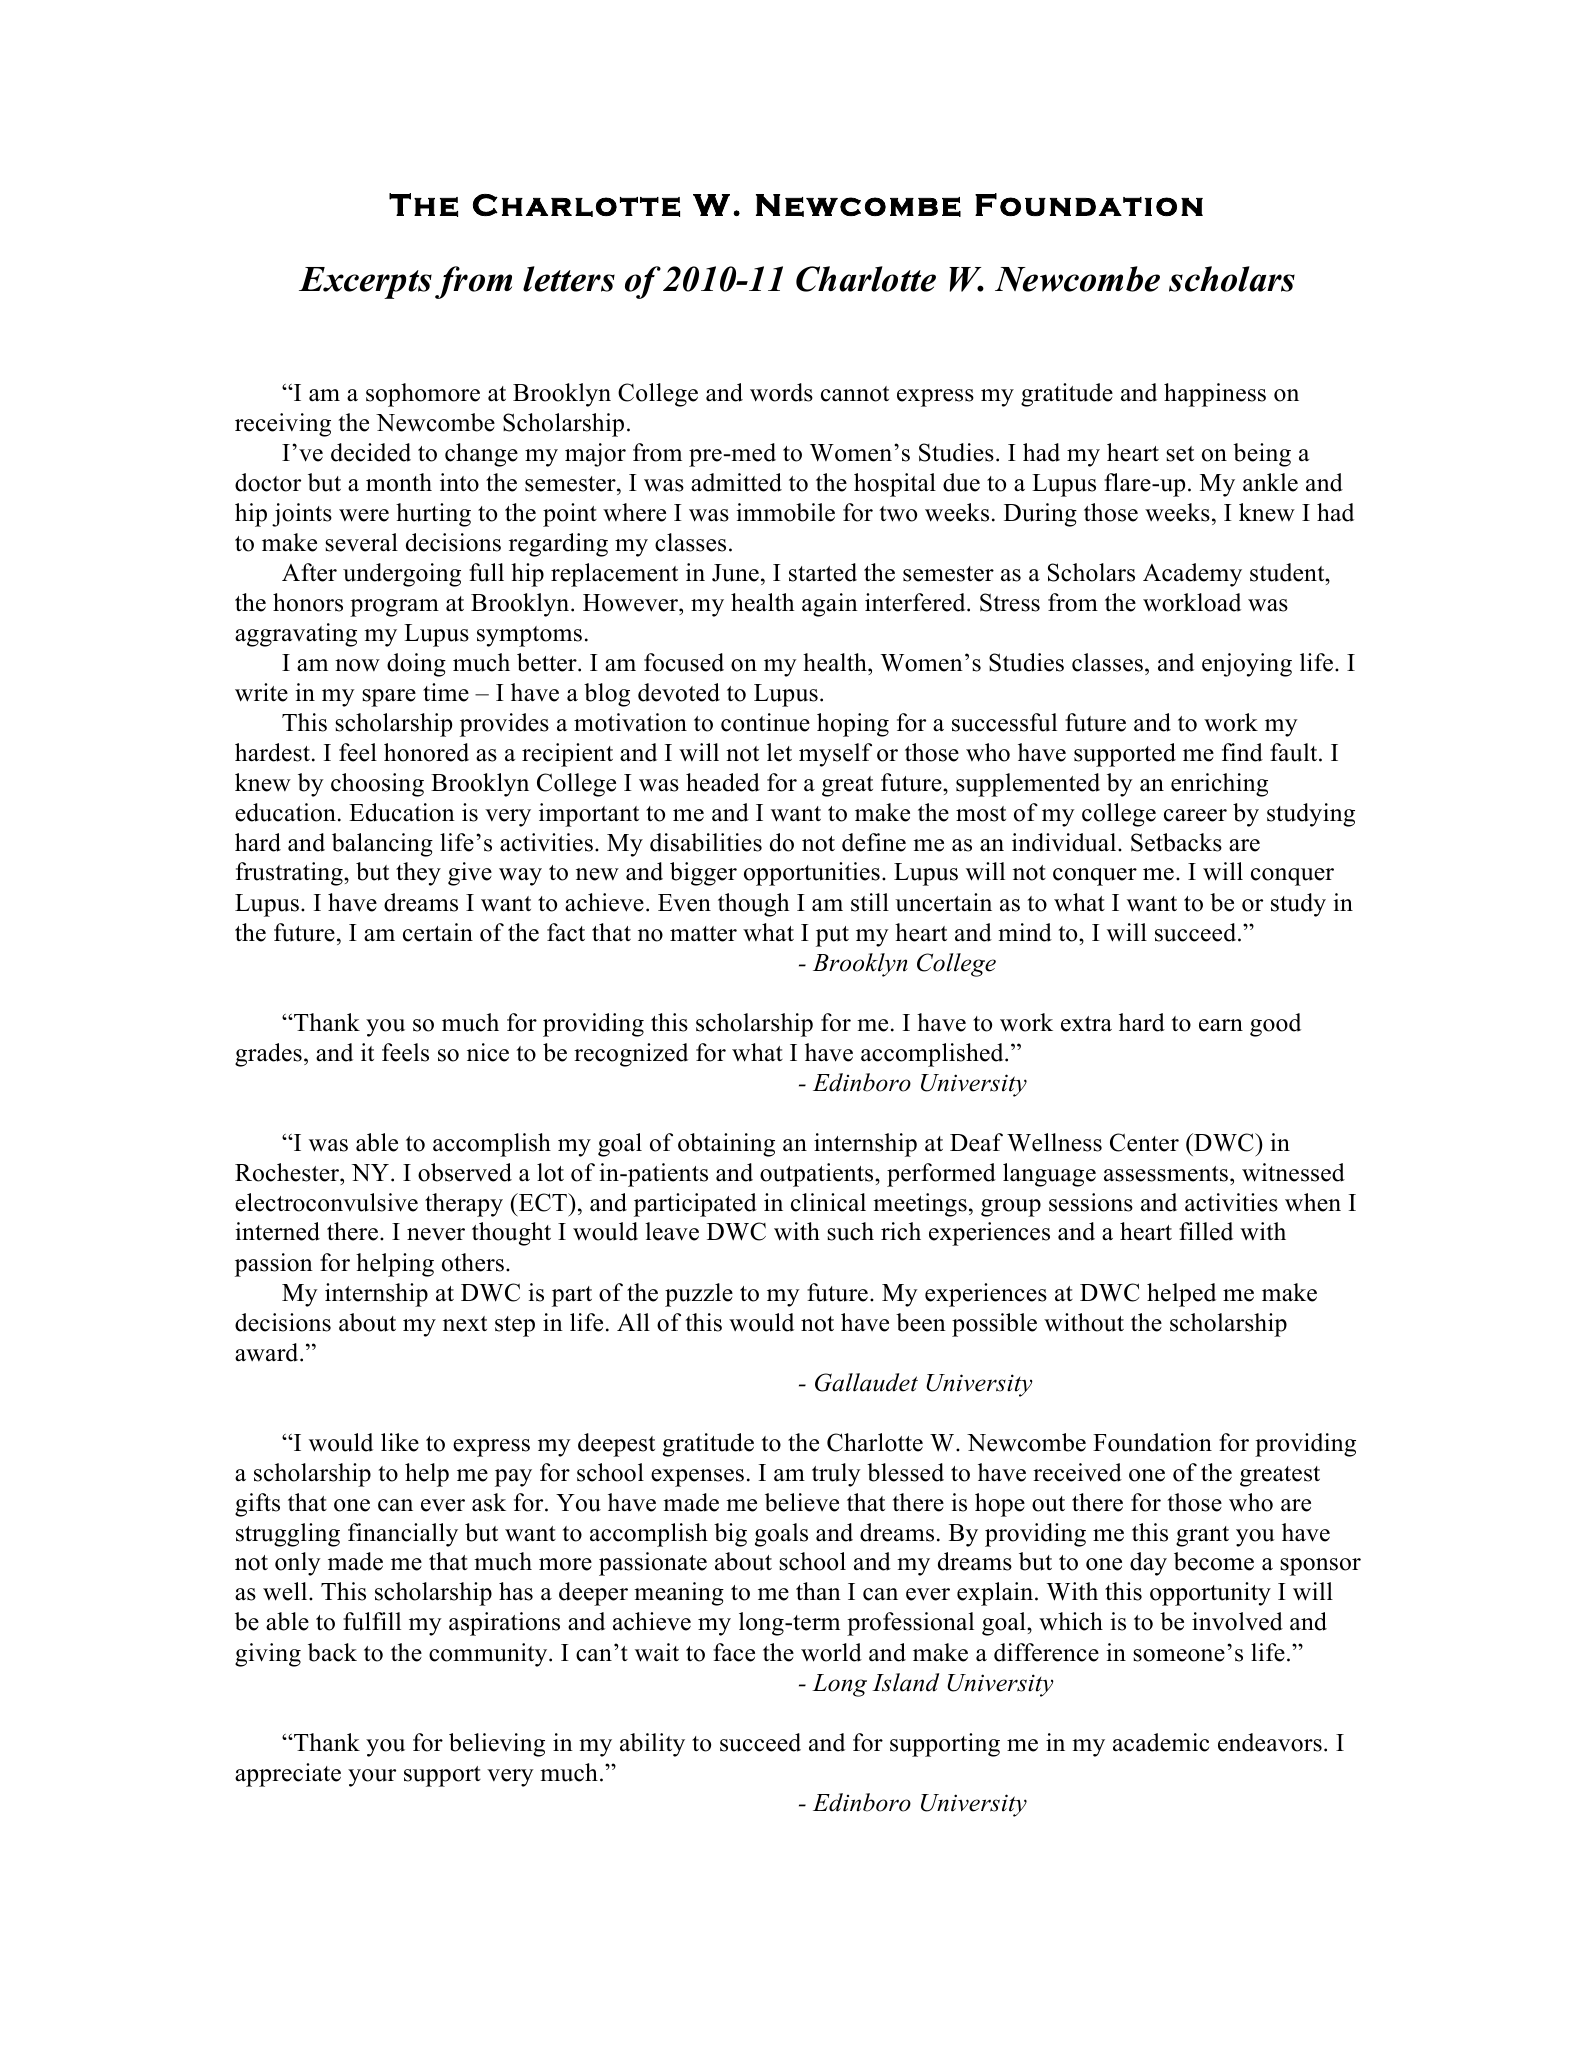  I want to click on put, so click(832, 936).
